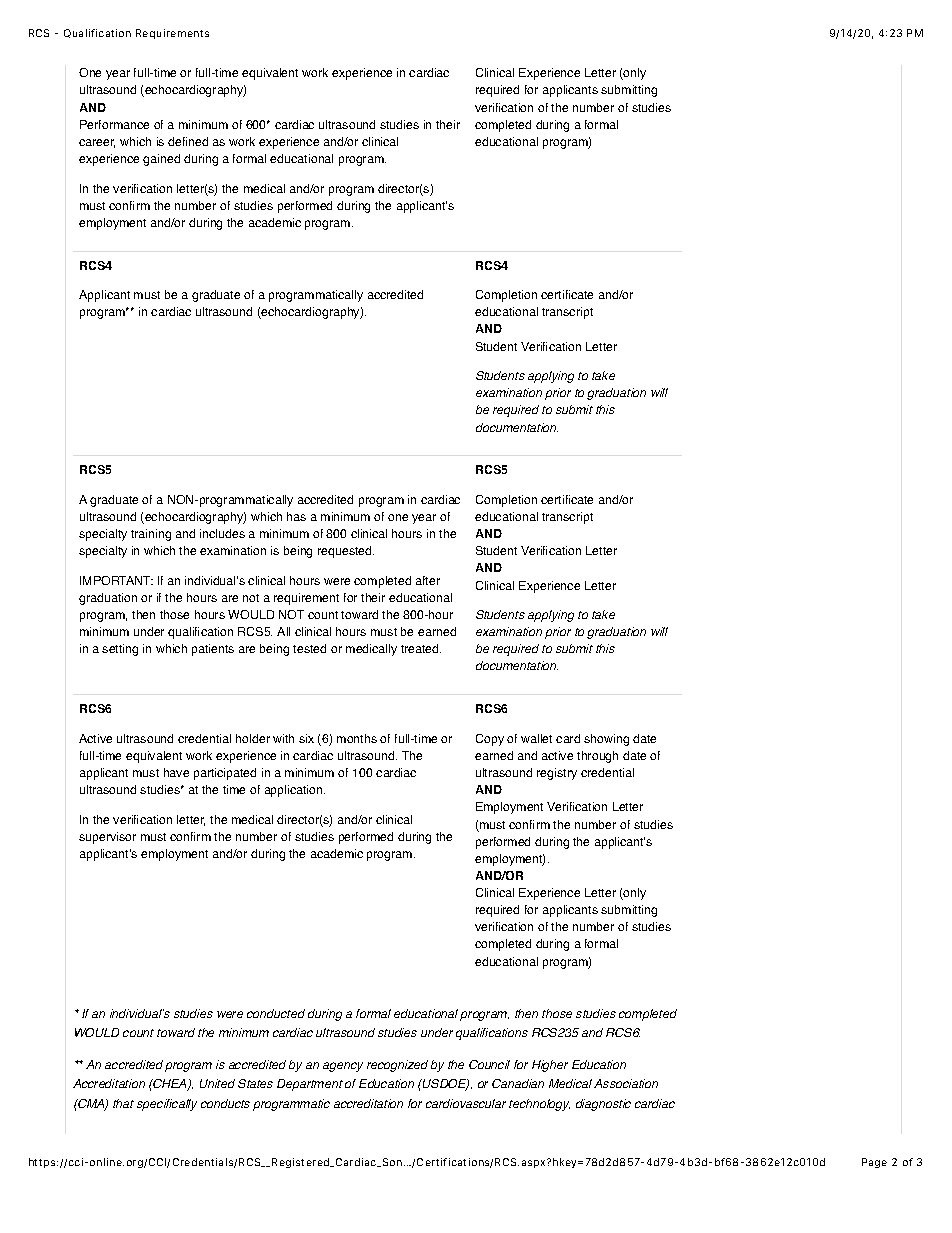 This screenshot has height=1233, width=952. I want to click on gained, so click(161, 160).
